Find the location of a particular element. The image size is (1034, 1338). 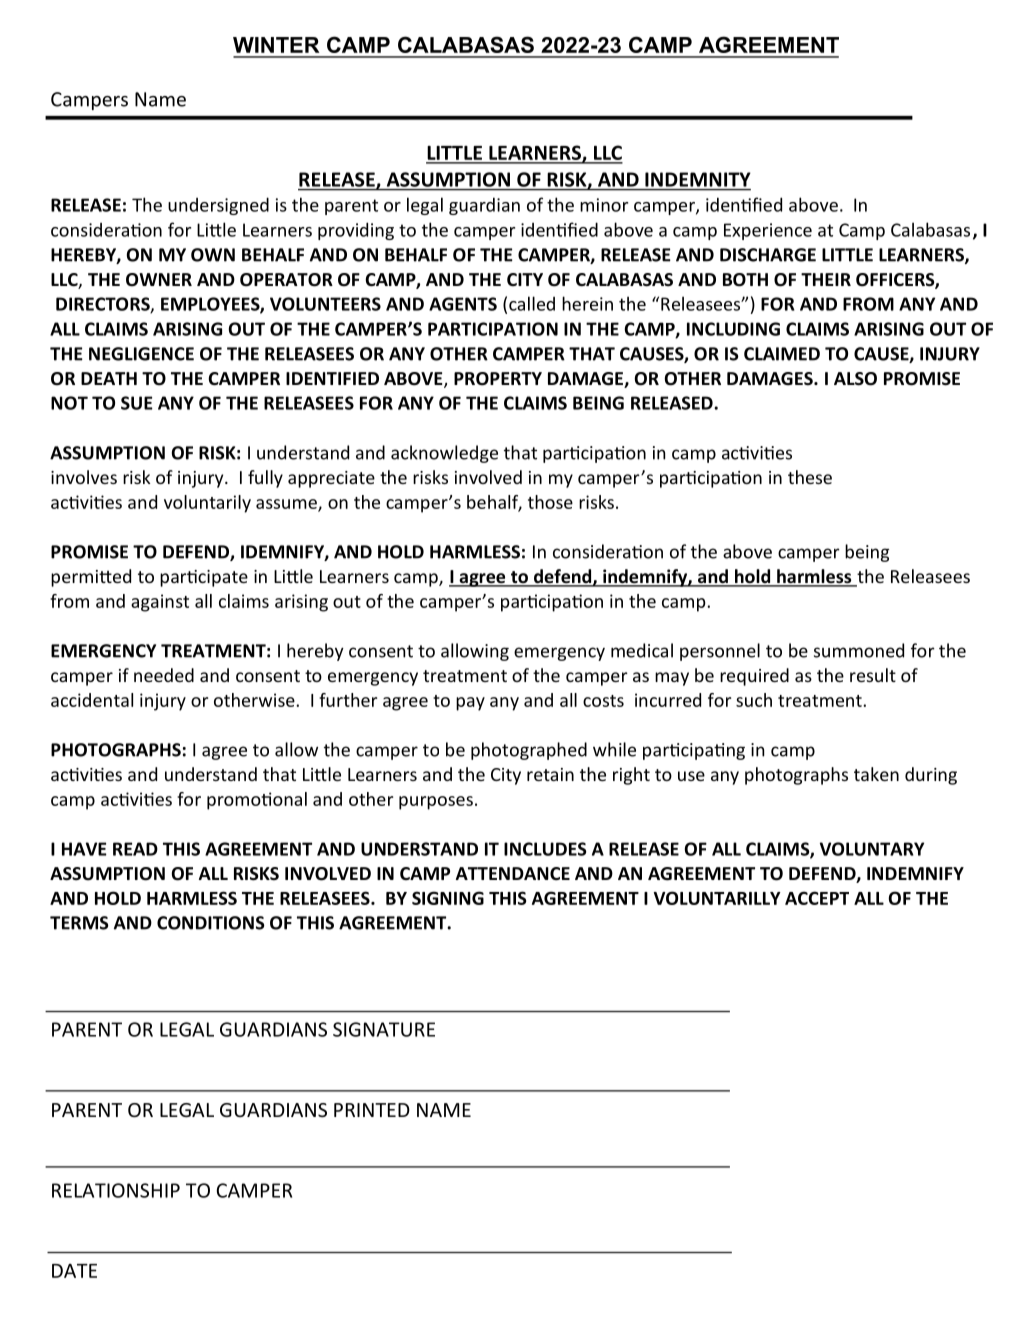

Experience is located at coordinates (768, 231).
